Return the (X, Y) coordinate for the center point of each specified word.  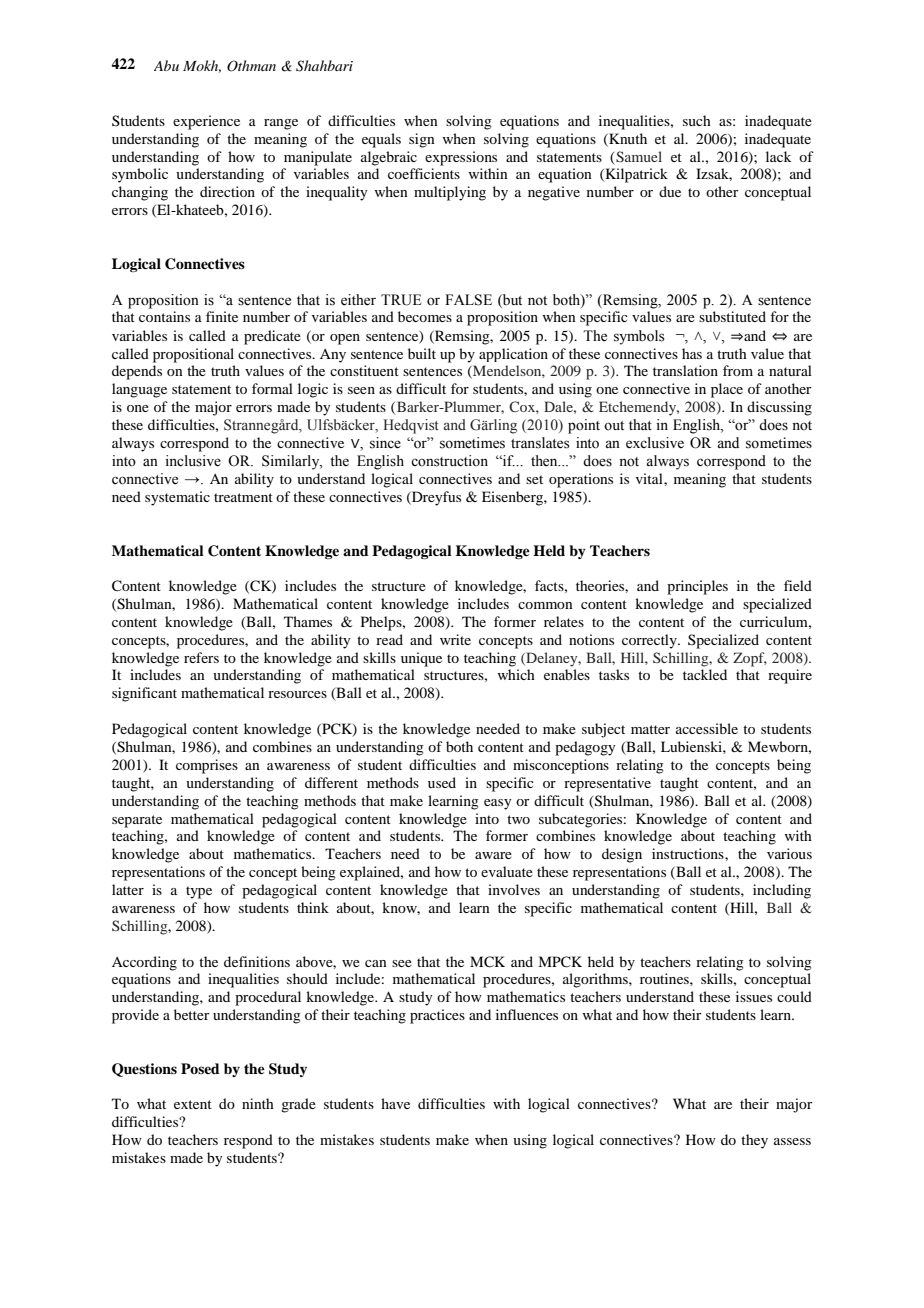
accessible (707, 728)
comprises (207, 766)
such (697, 120)
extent (193, 1104)
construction (449, 461)
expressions (461, 158)
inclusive (193, 461)
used (442, 782)
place (727, 390)
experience (206, 122)
